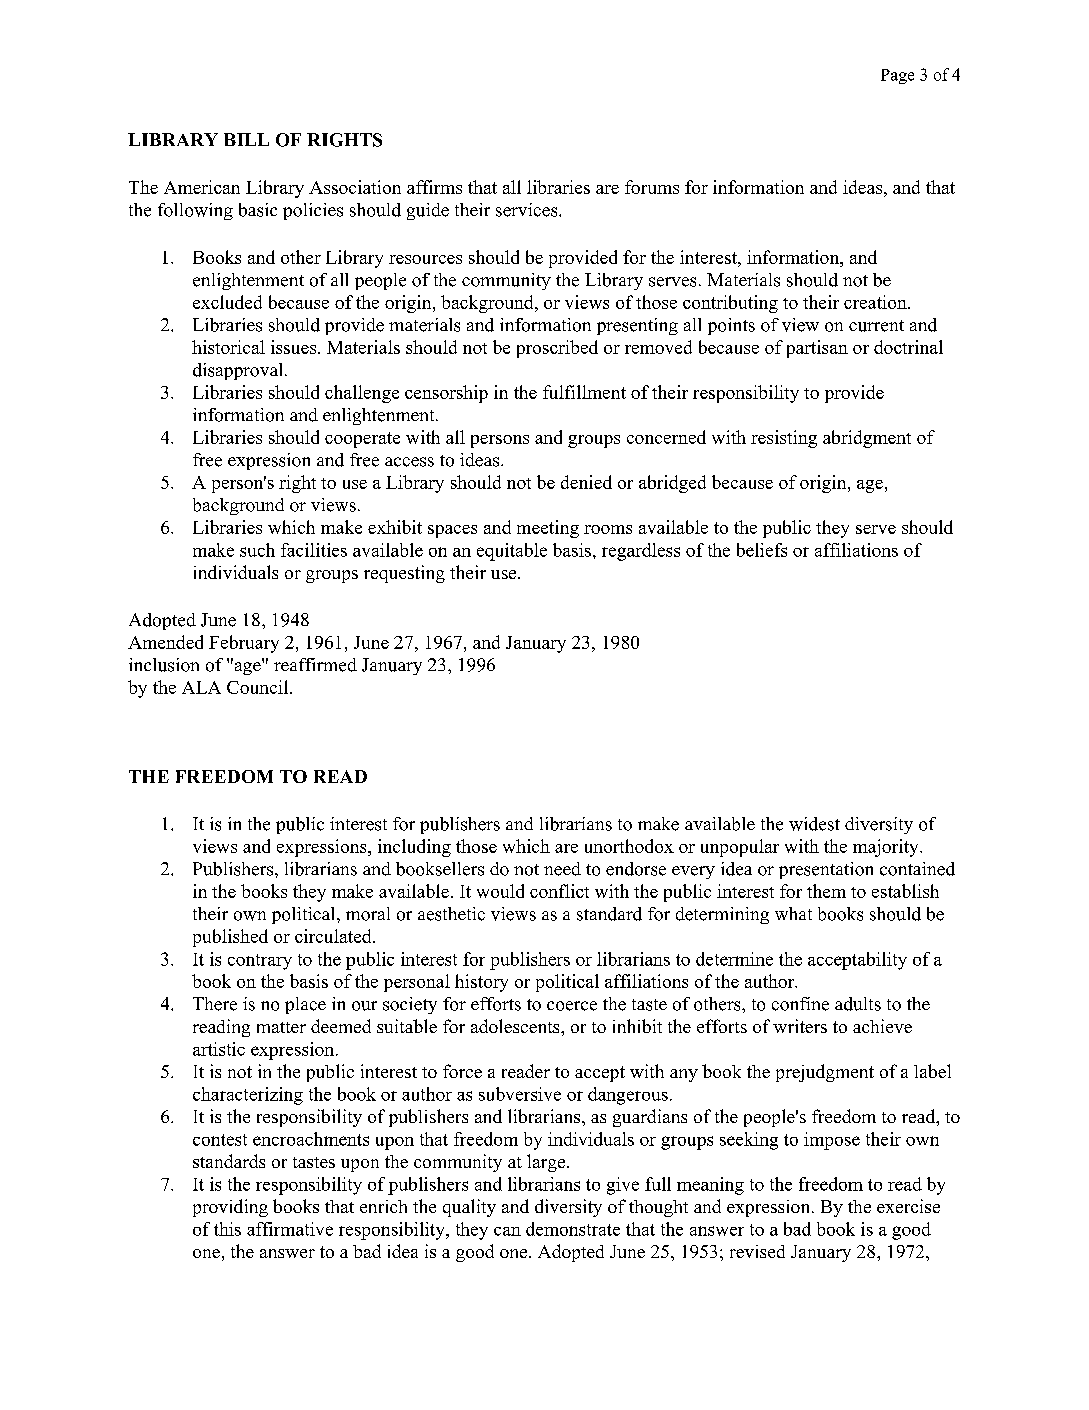  I want to click on Page, so click(897, 76).
